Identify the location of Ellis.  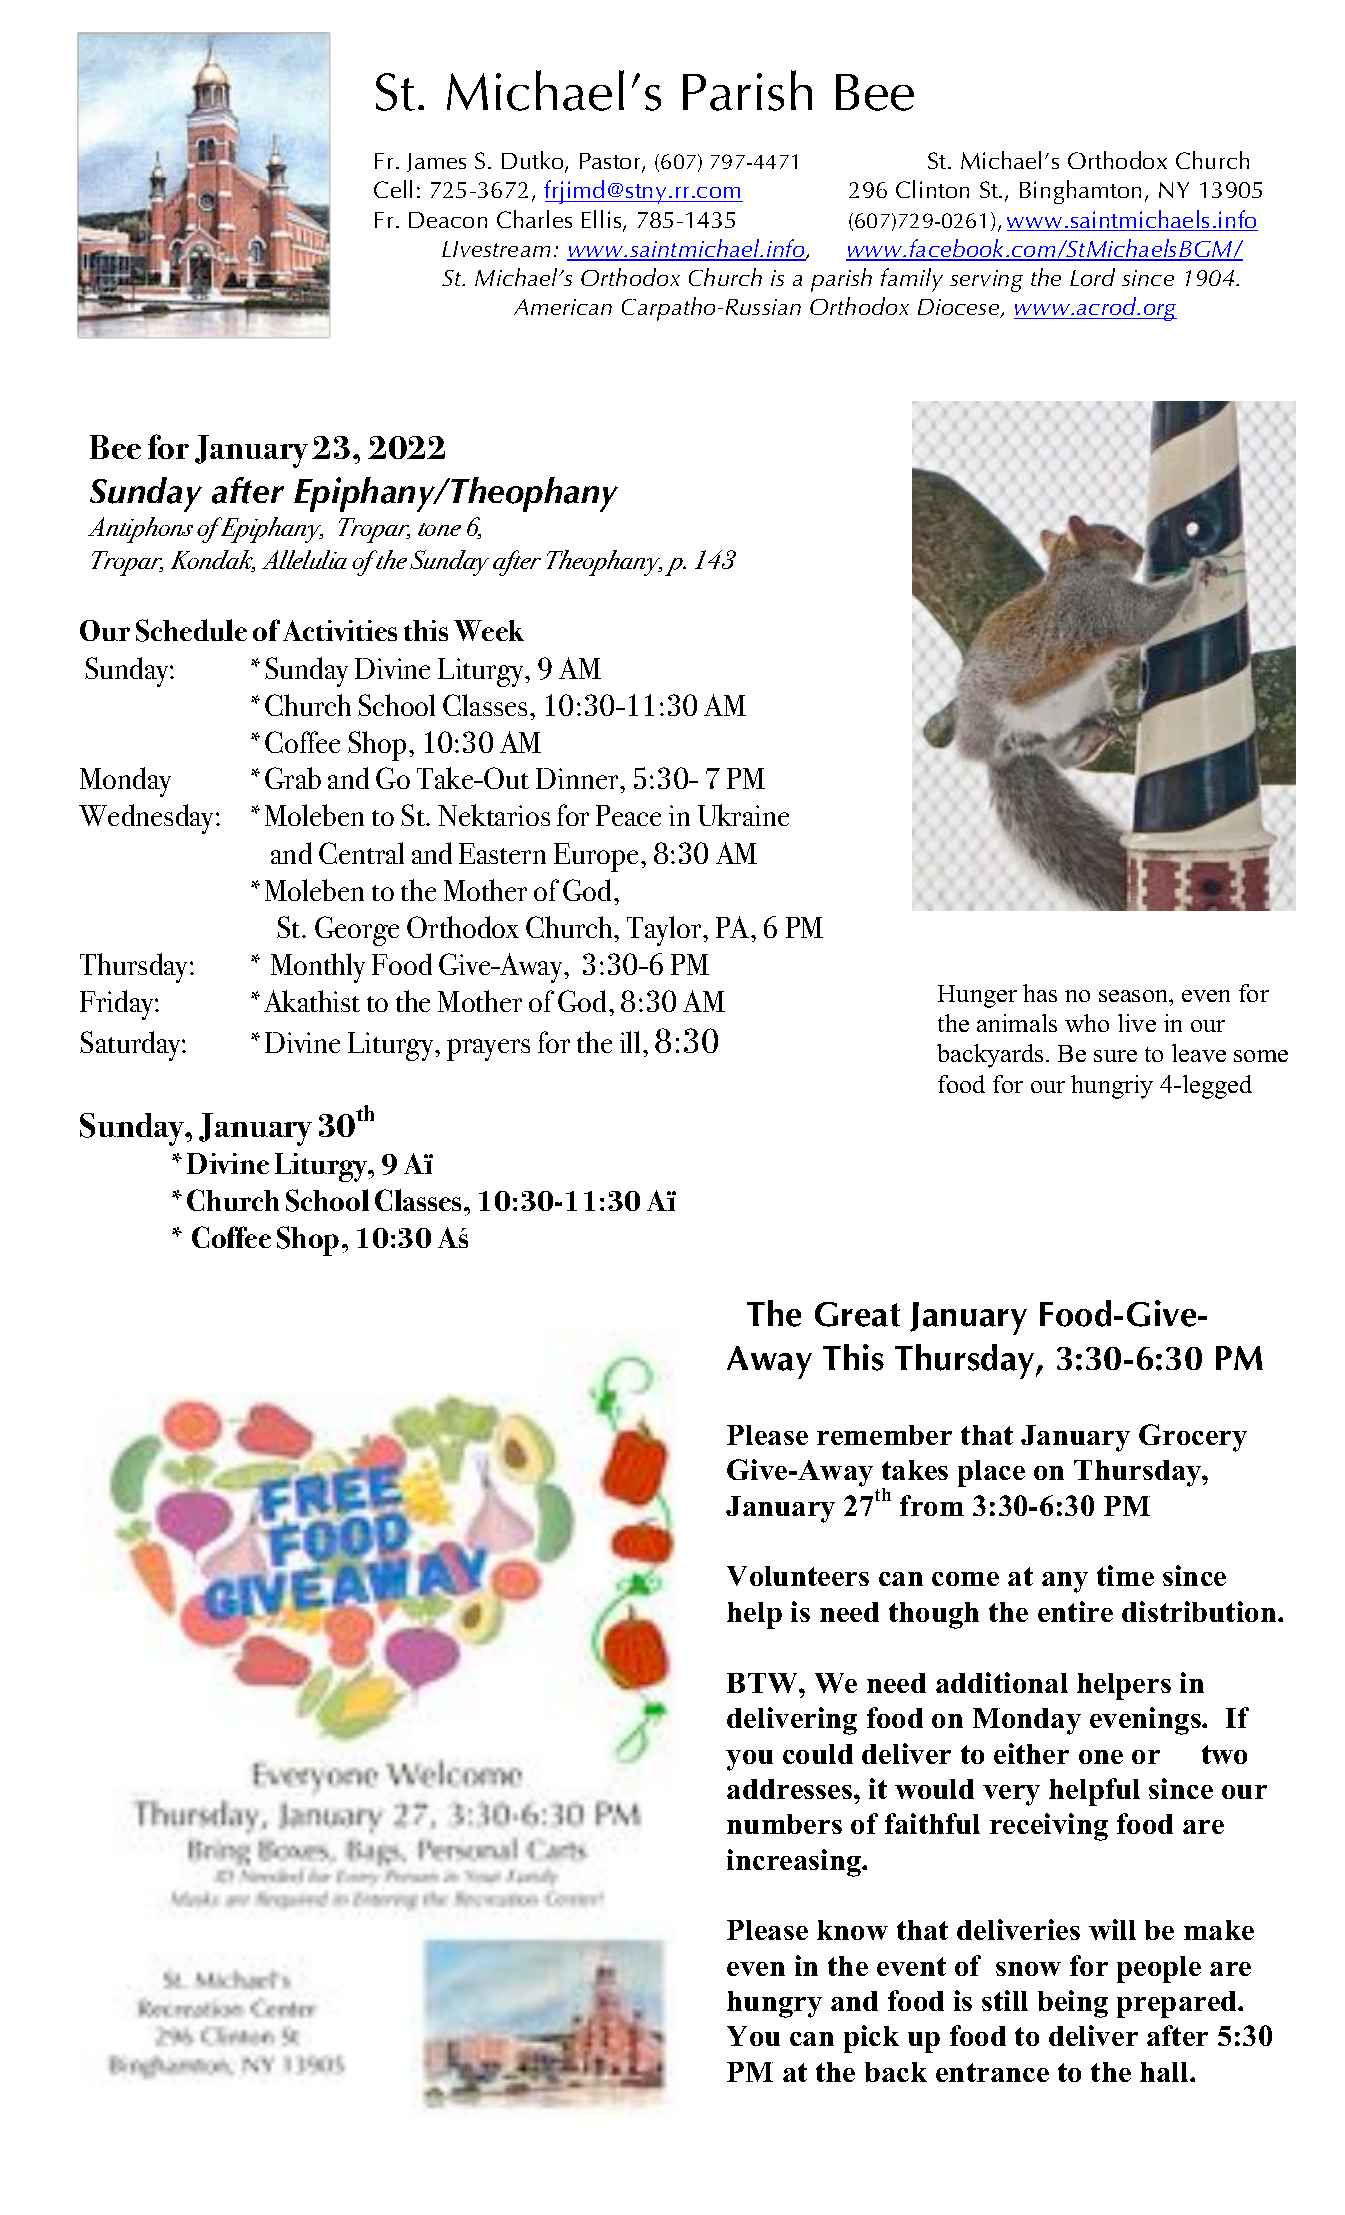
(603, 220).
